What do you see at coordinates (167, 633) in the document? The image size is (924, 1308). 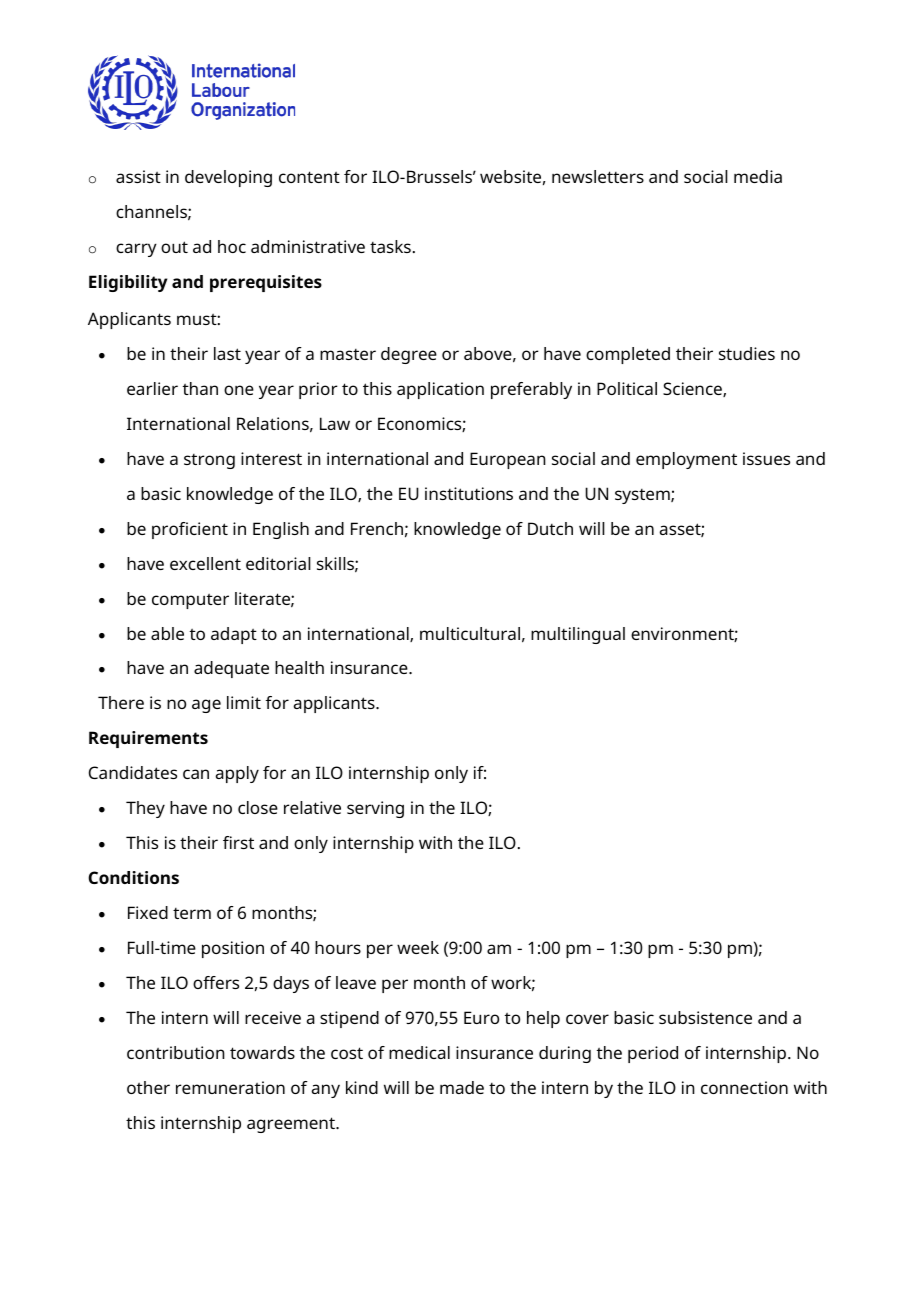 I see `able` at bounding box center [167, 633].
